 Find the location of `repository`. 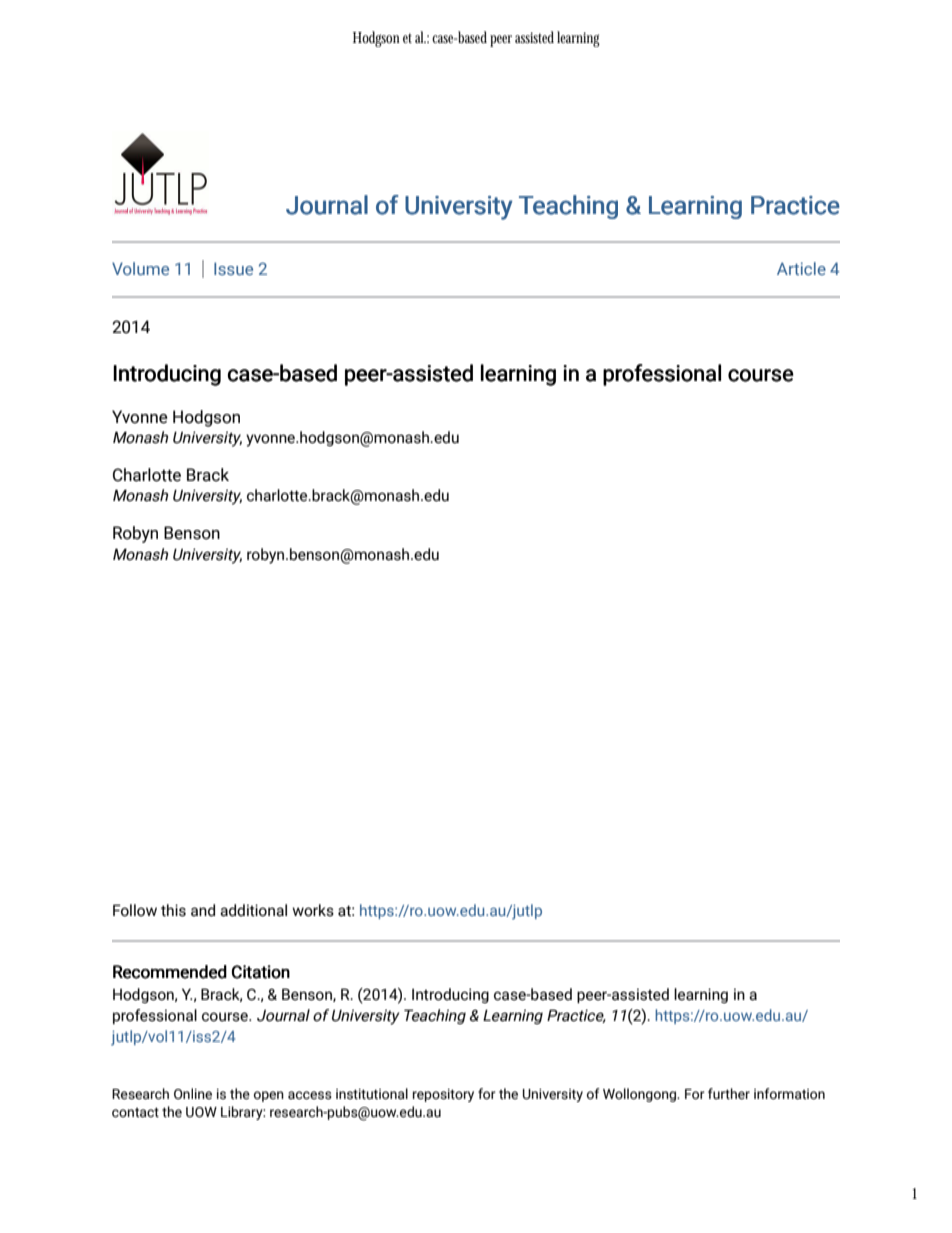

repository is located at coordinates (443, 1095).
